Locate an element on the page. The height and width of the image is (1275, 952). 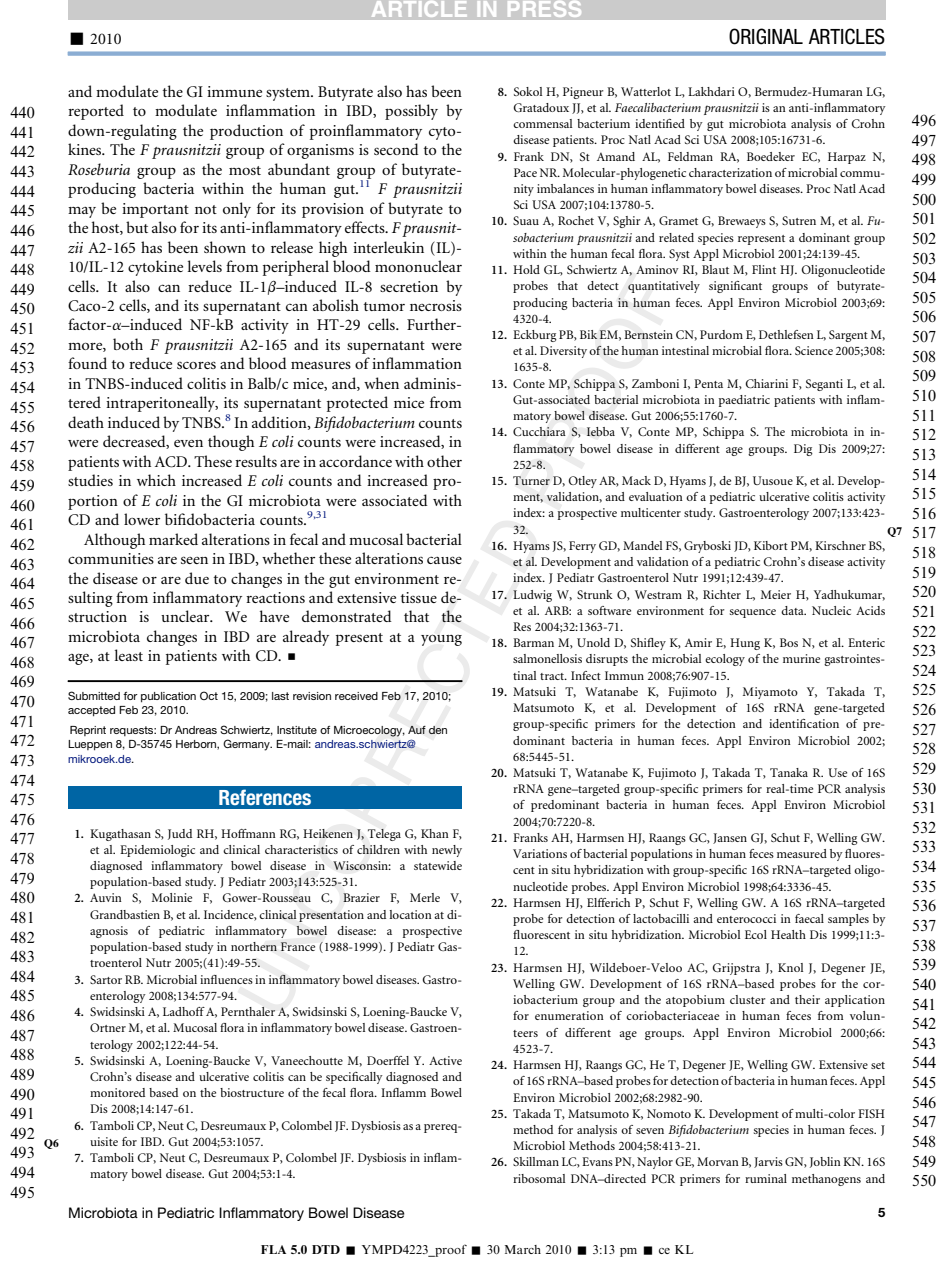
Merle is located at coordinates (425, 897).
